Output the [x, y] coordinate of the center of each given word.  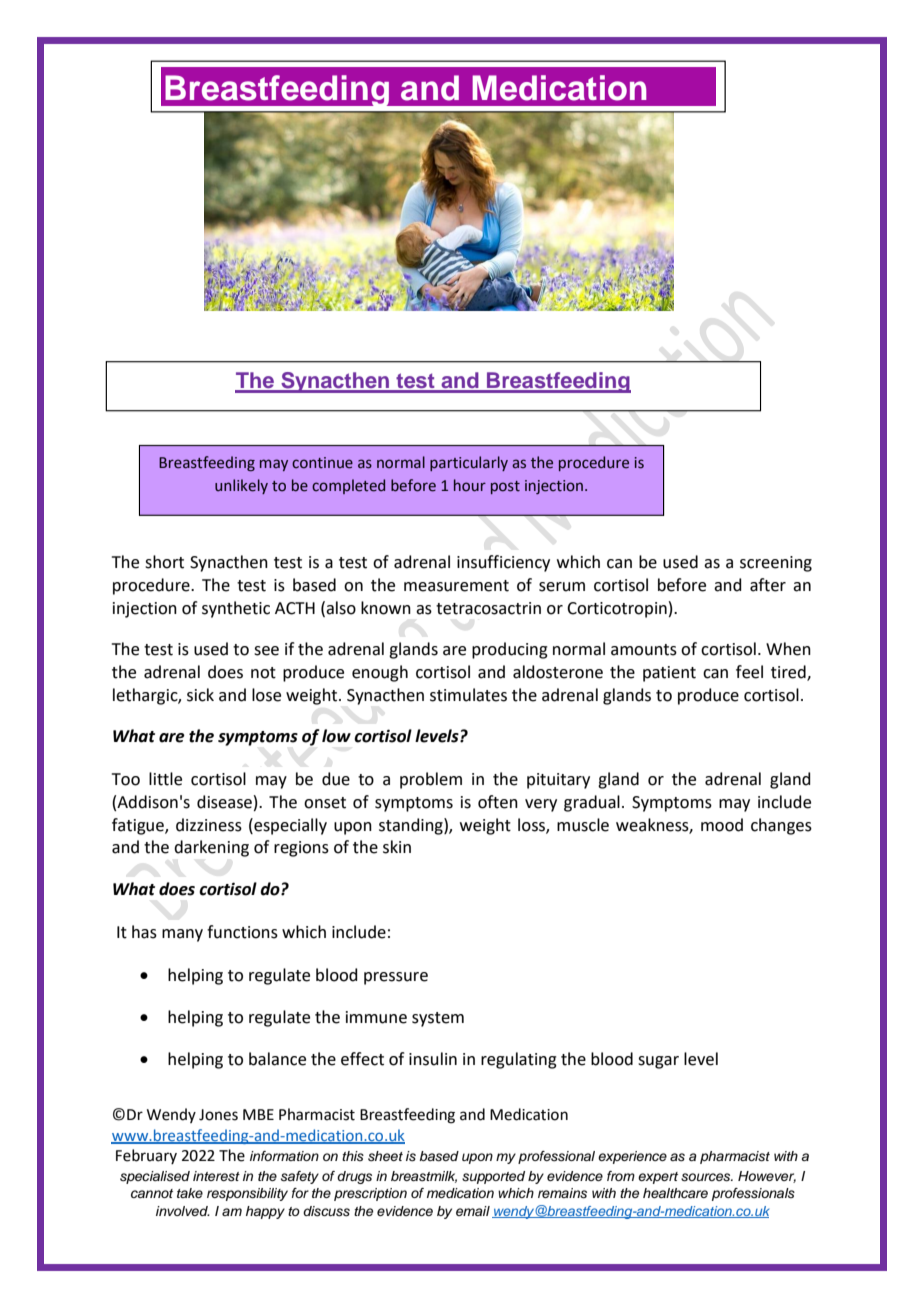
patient [669, 674]
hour [470, 485]
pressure [396, 978]
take [190, 1193]
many [182, 935]
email [473, 1211]
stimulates [468, 695]
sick [200, 695]
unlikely [241, 486]
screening [776, 564]
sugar [658, 1062]
